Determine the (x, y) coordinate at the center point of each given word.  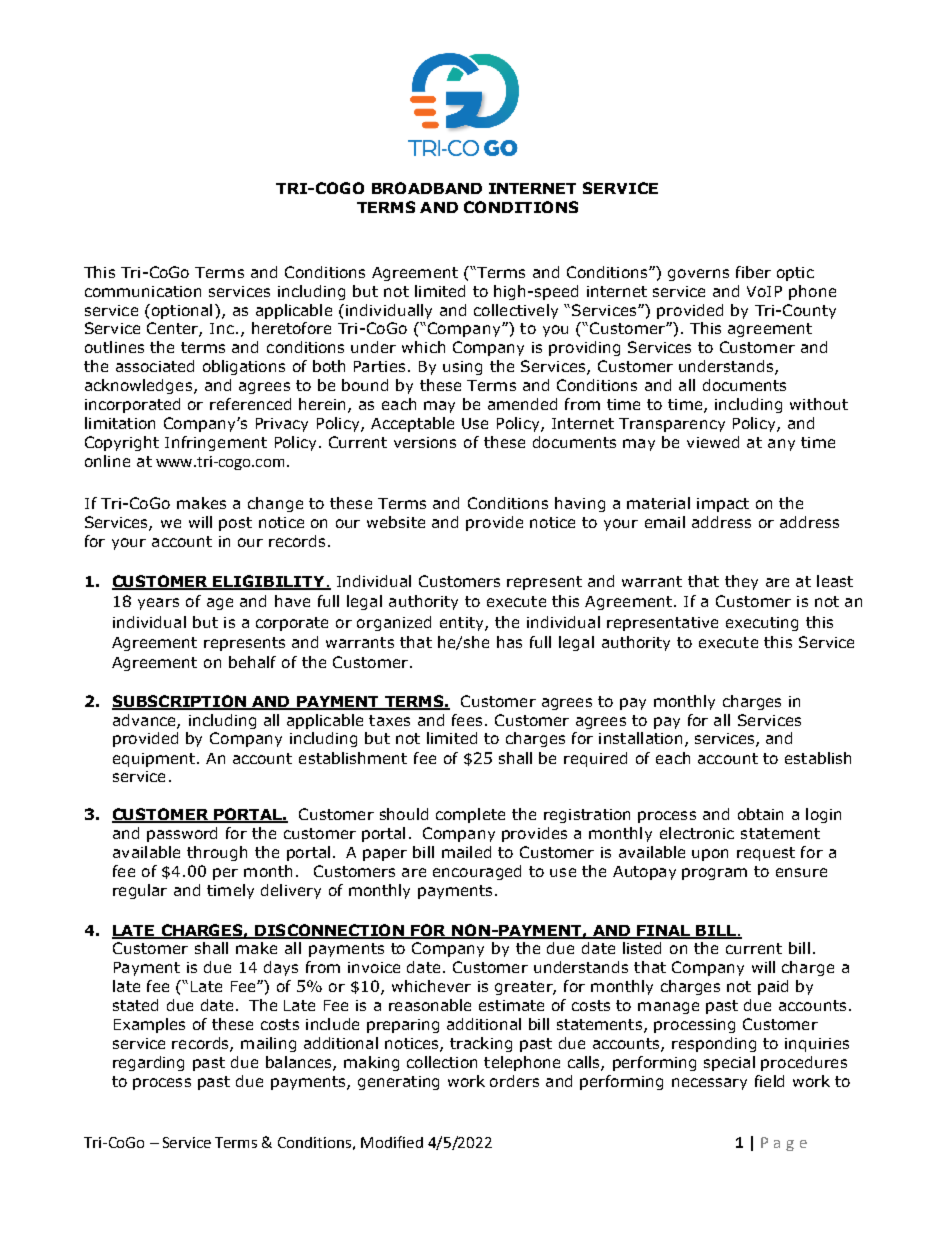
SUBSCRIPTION (180, 702)
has (509, 642)
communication (143, 291)
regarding (148, 1063)
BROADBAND (427, 188)
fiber (753, 272)
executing (762, 624)
